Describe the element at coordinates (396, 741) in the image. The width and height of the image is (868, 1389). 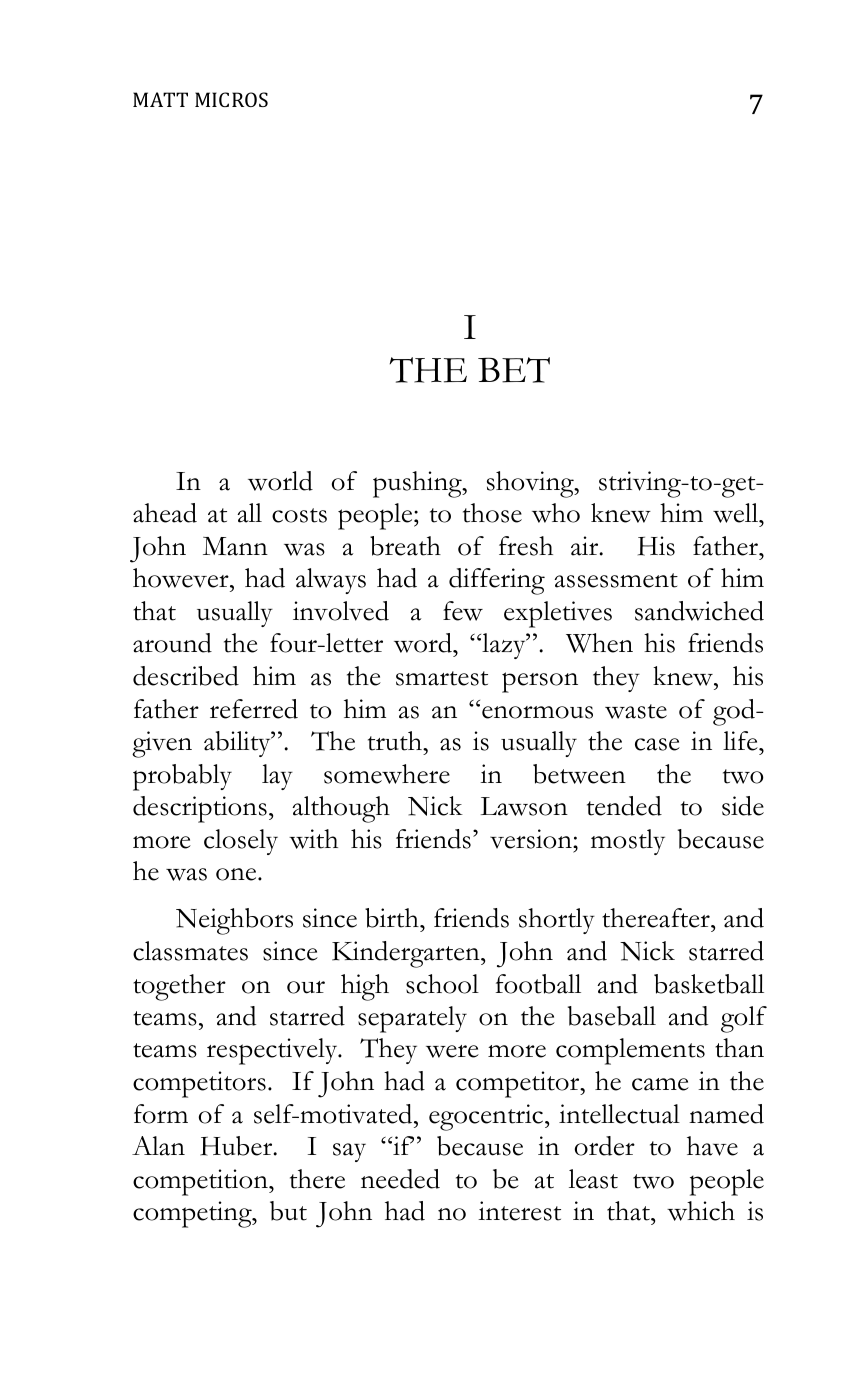
I see `truth` at that location.
